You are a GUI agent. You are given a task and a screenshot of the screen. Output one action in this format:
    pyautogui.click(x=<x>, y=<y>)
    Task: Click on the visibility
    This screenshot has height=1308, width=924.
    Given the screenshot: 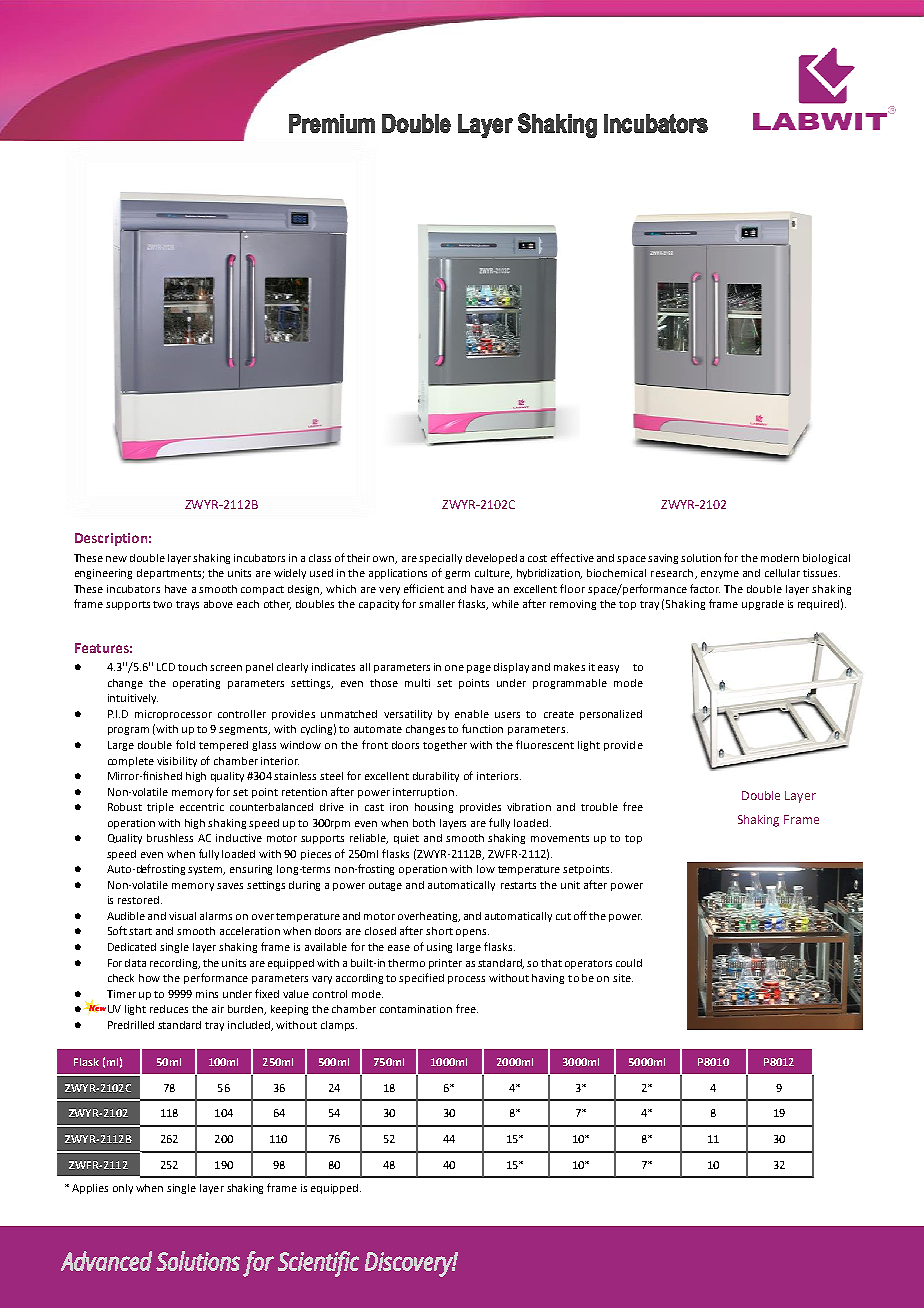 What is the action you would take?
    pyautogui.click(x=177, y=762)
